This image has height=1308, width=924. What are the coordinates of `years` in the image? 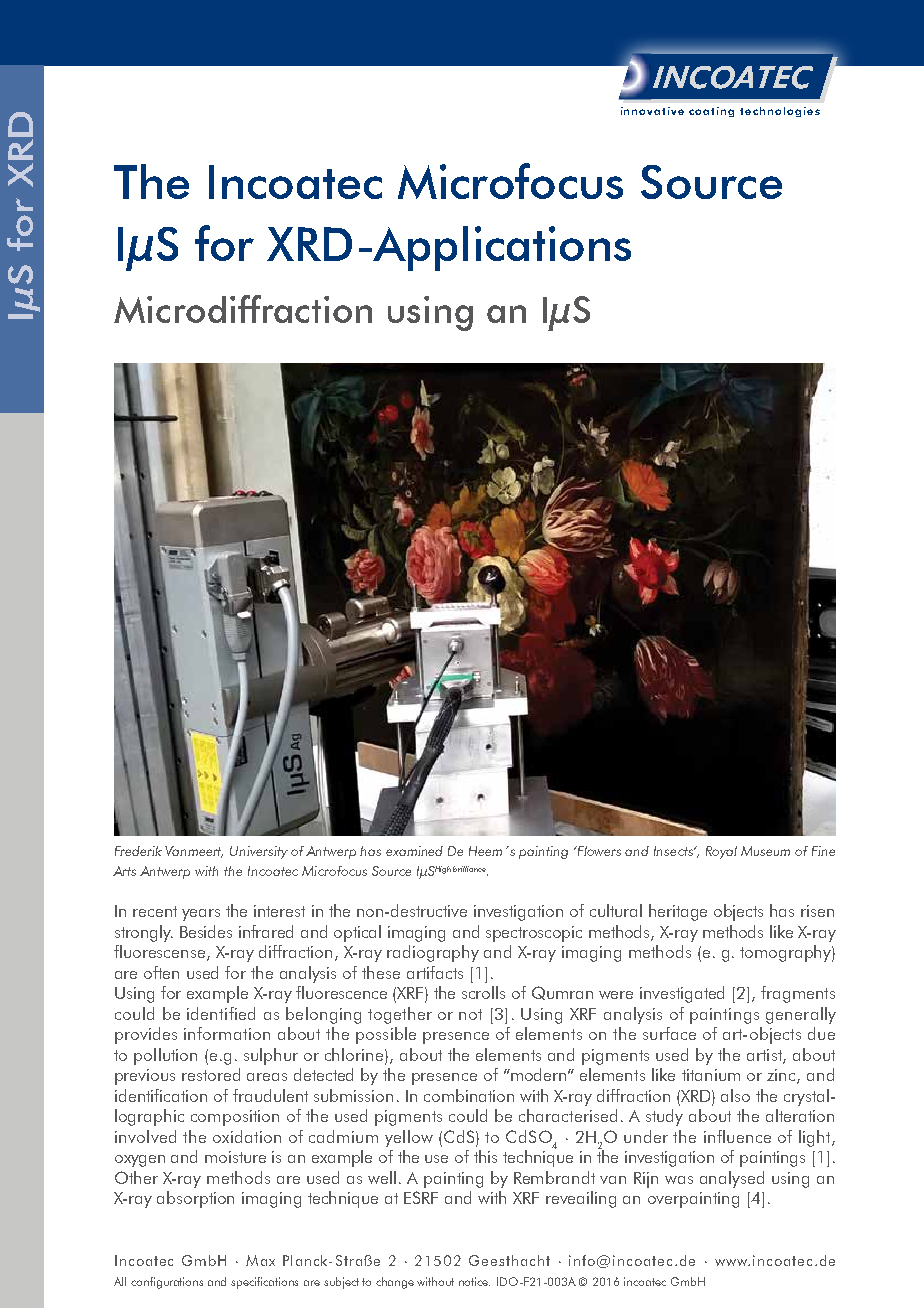 It's located at (201, 915).
